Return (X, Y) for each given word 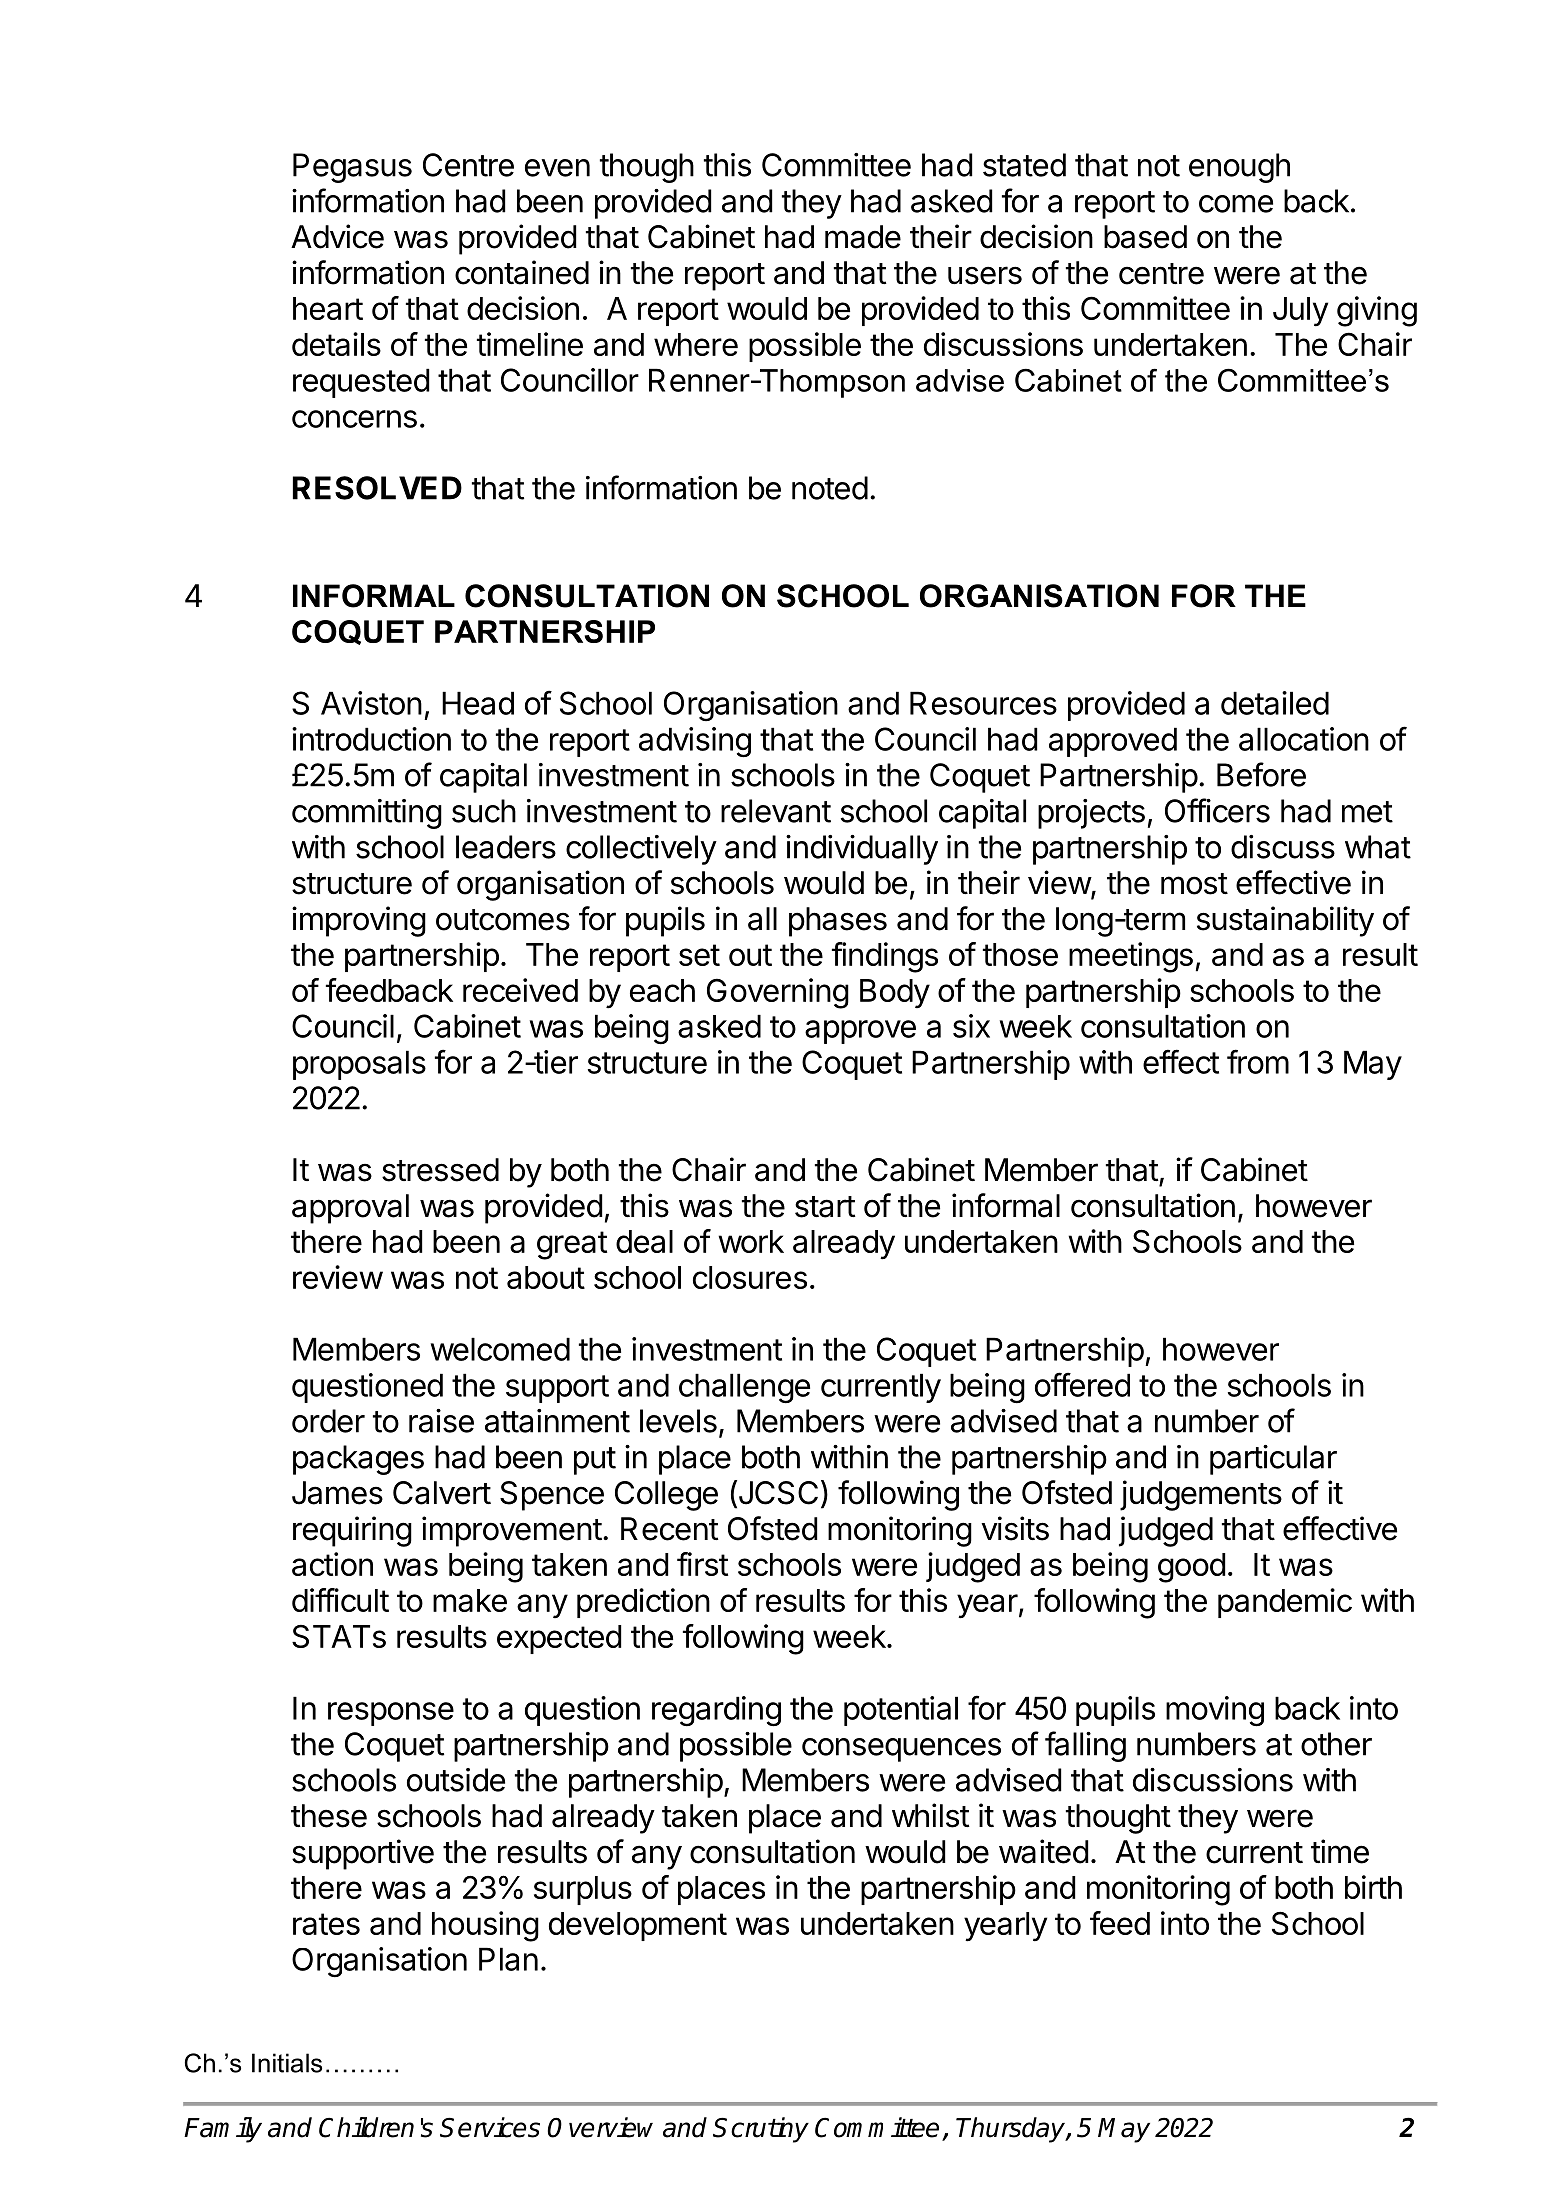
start (825, 1207)
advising (695, 742)
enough (1239, 168)
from (1258, 1061)
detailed (1275, 703)
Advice (337, 236)
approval (350, 1209)
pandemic (1285, 1603)
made (863, 237)
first (702, 1564)
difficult (340, 1600)
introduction (371, 739)
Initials (287, 2063)
